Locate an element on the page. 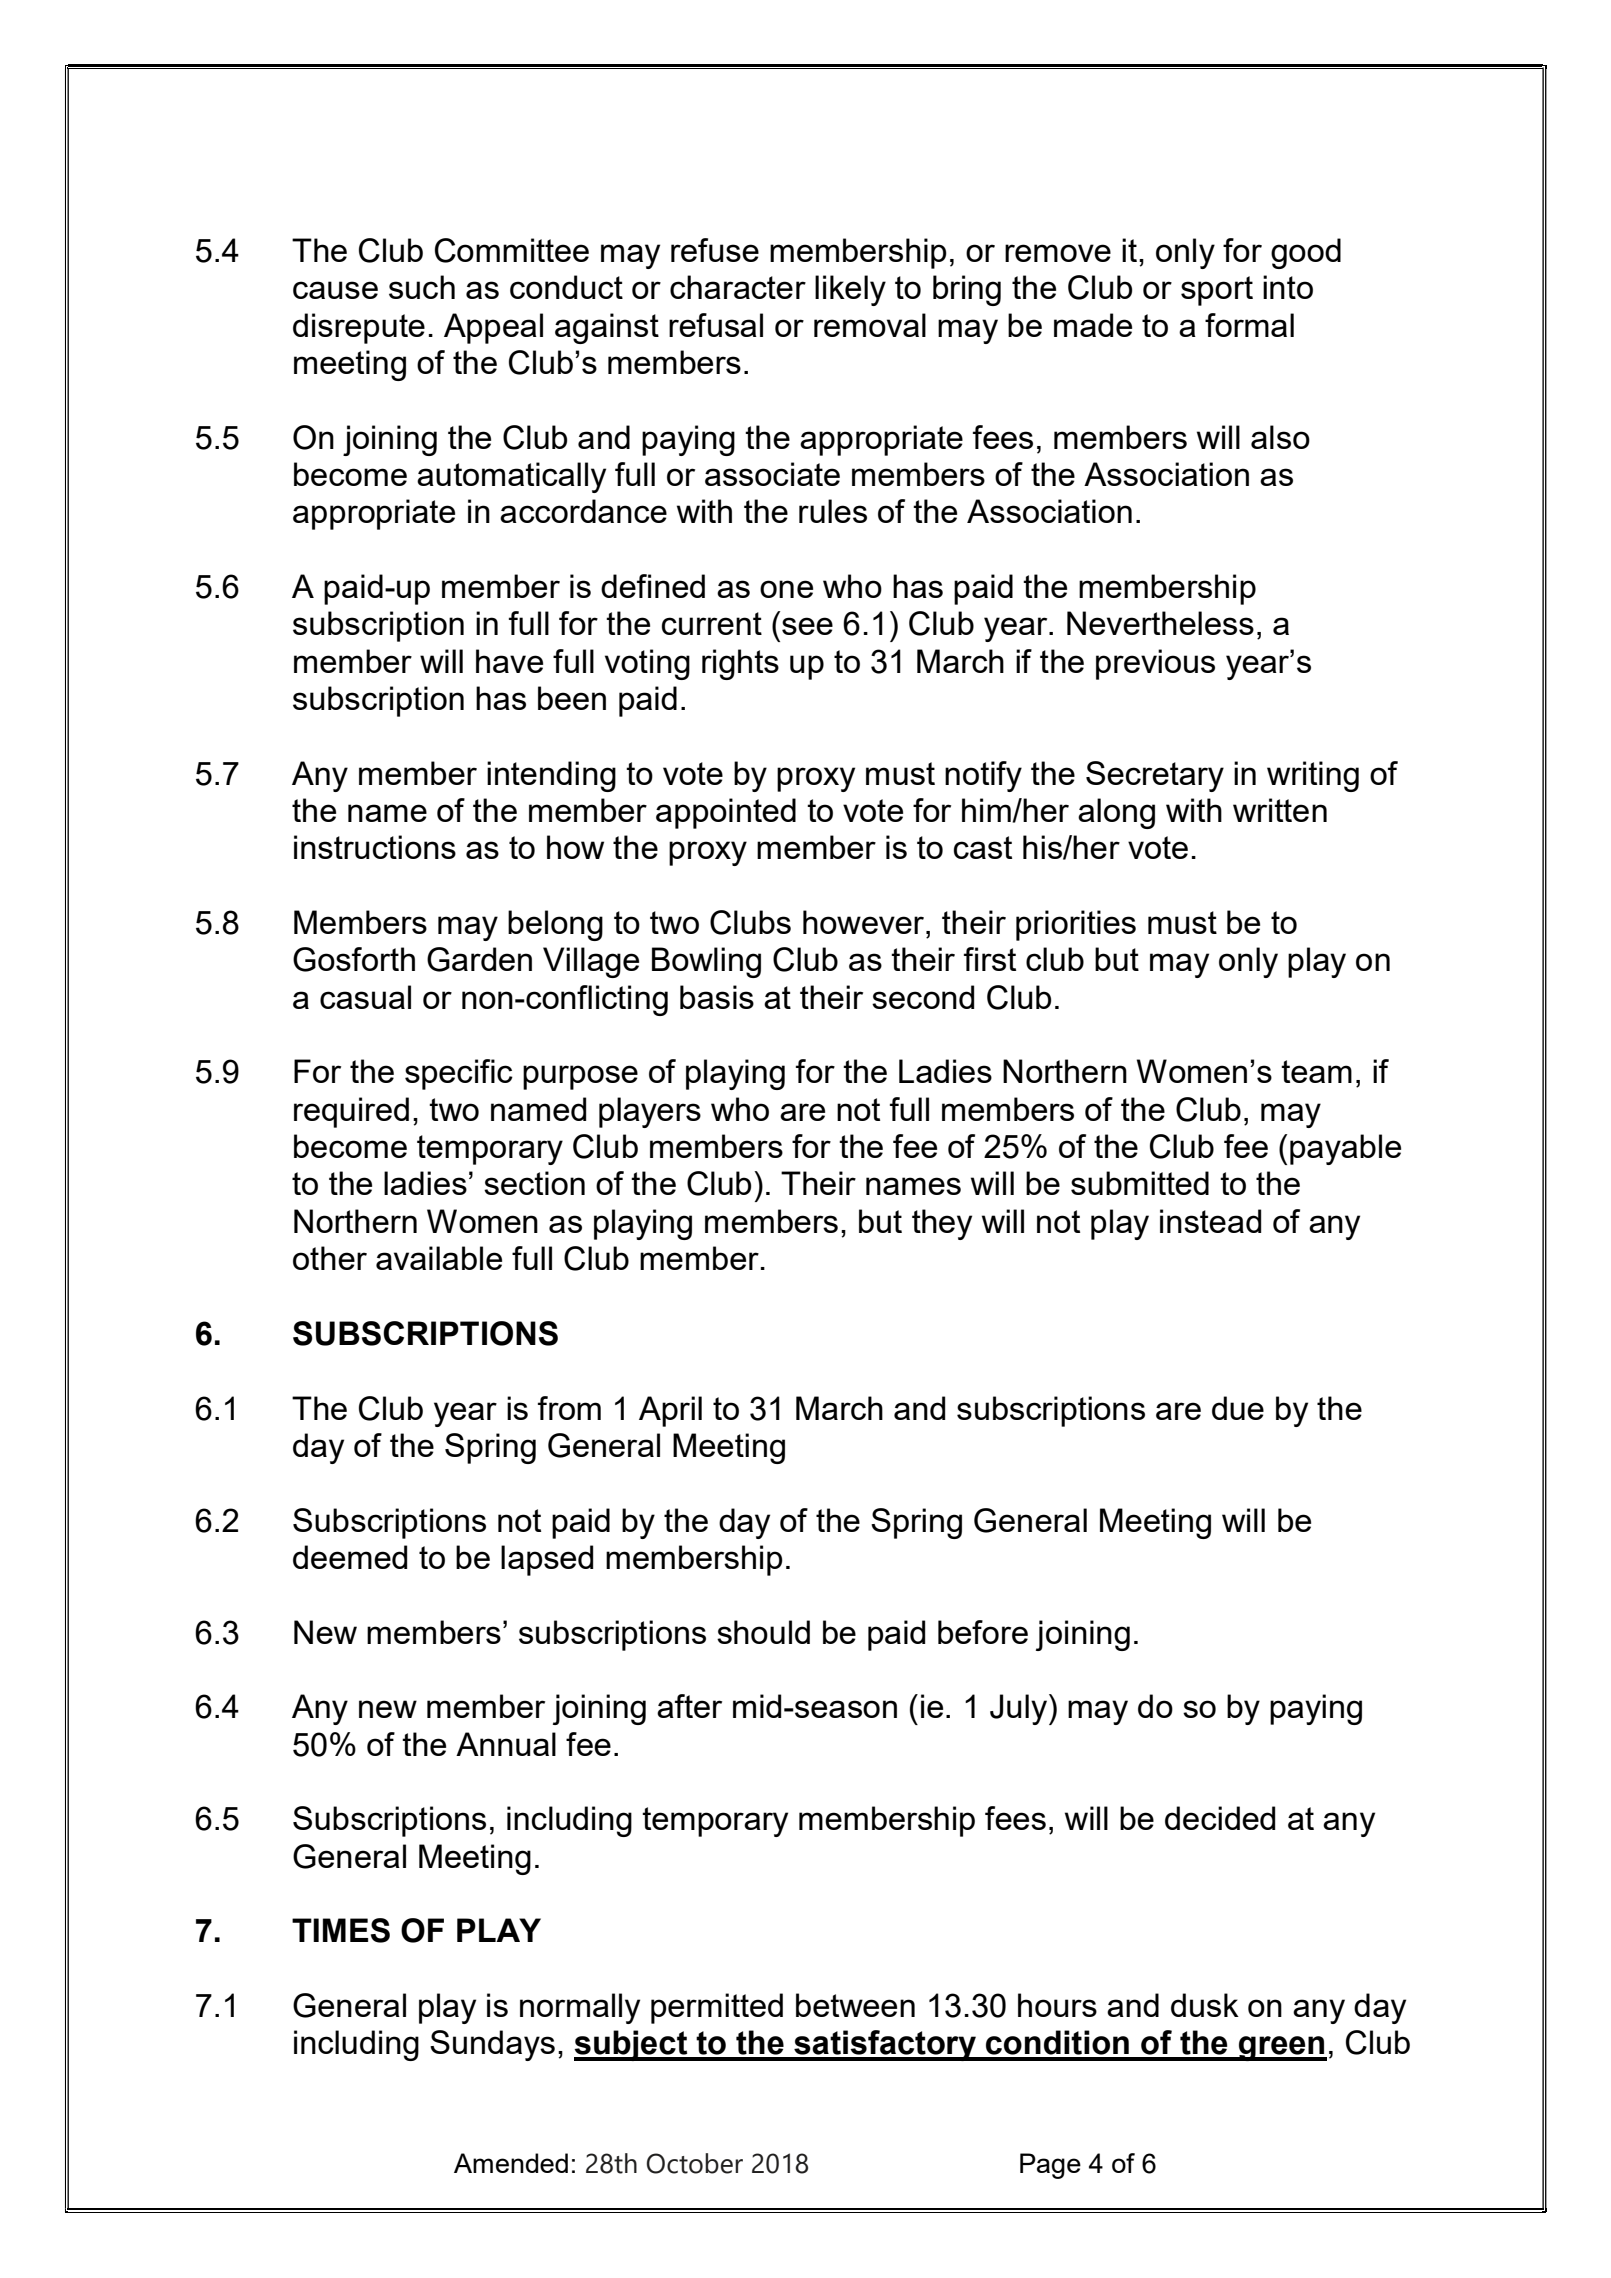 The height and width of the document is (2278, 1611). lapsed is located at coordinates (547, 1560).
